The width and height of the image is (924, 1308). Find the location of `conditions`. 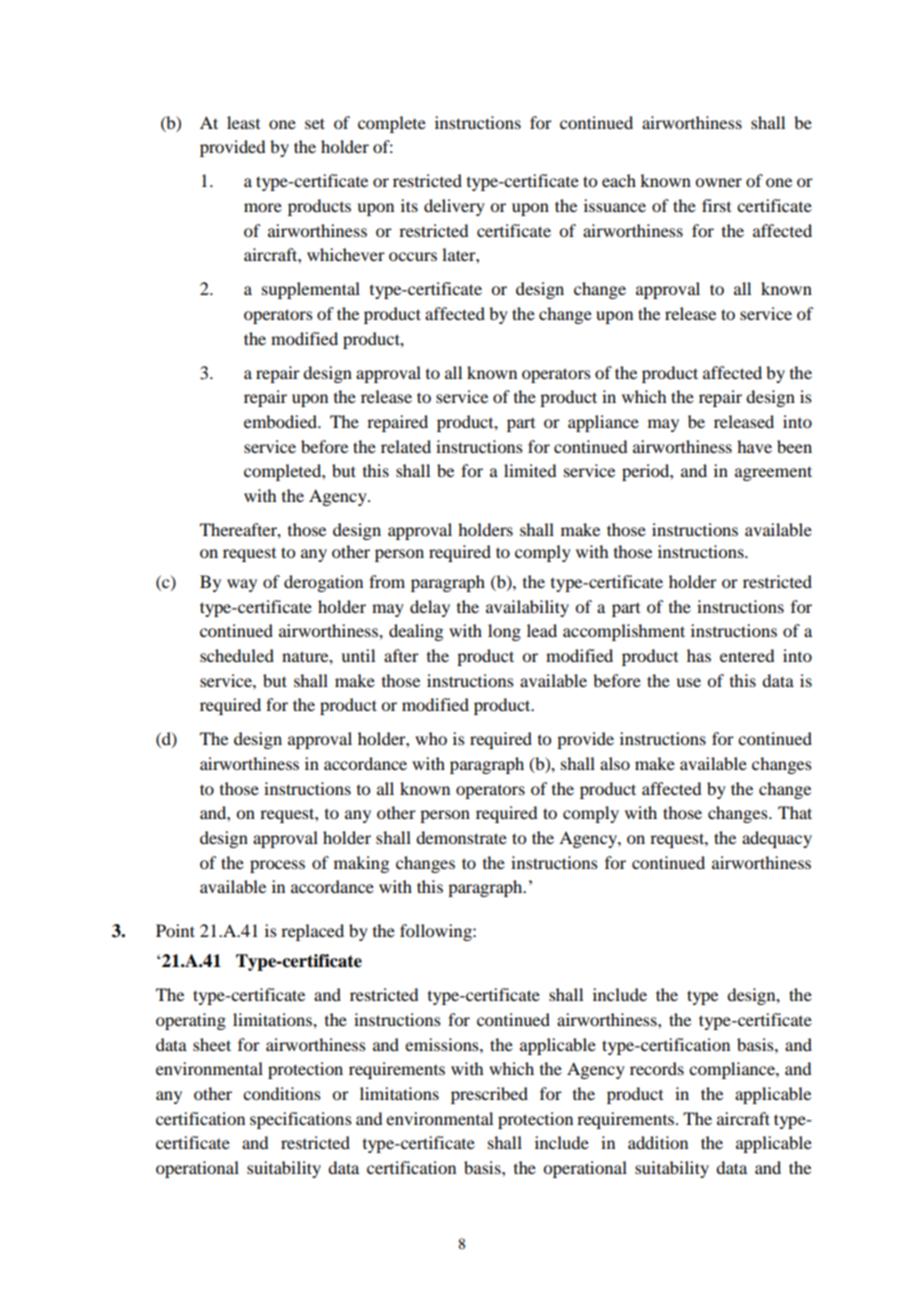

conditions is located at coordinates (282, 1093).
